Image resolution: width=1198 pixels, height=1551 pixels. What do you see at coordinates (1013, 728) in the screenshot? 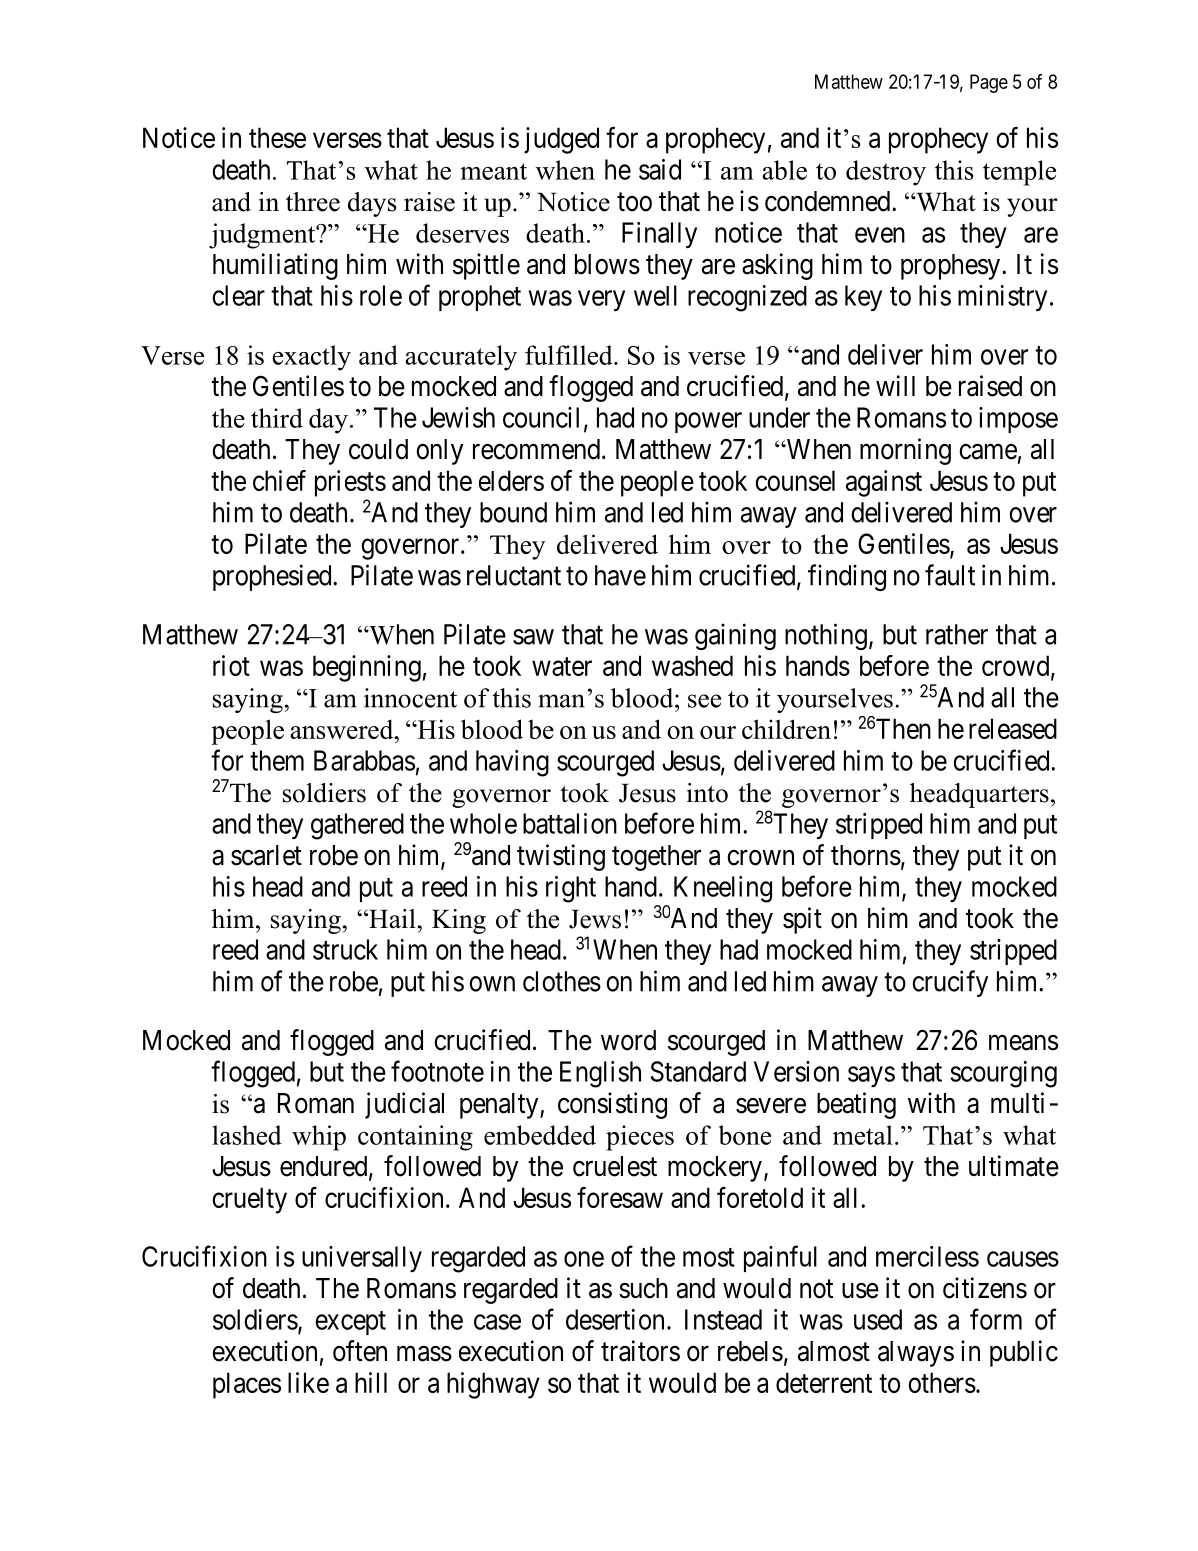
I see `released` at bounding box center [1013, 728].
